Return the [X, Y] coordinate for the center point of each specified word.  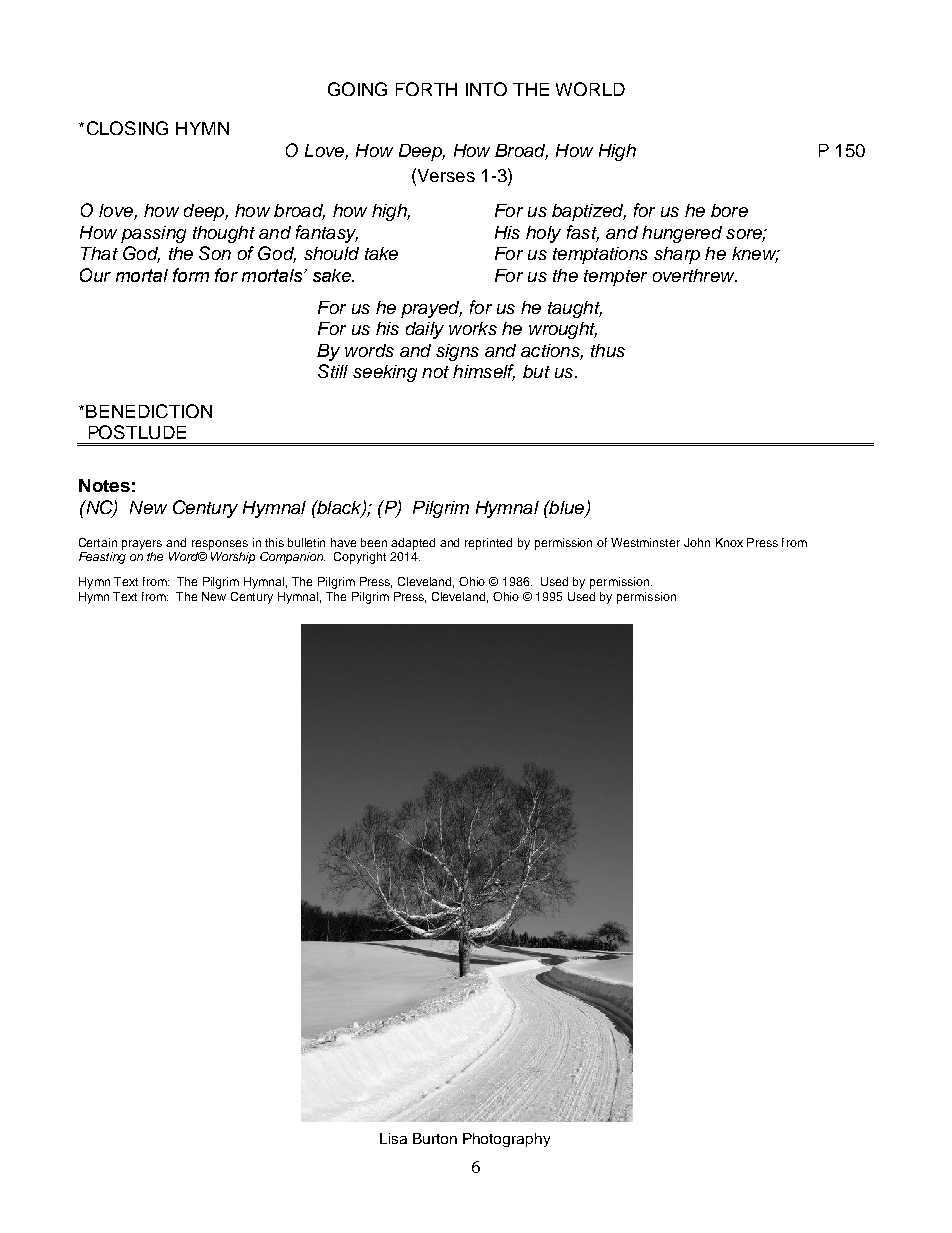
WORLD [590, 89]
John [697, 542]
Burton [435, 1138]
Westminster [645, 542]
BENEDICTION [149, 411]
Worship [233, 558]
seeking [385, 373]
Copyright [360, 558]
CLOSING [127, 128]
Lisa [393, 1138]
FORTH [426, 89]
